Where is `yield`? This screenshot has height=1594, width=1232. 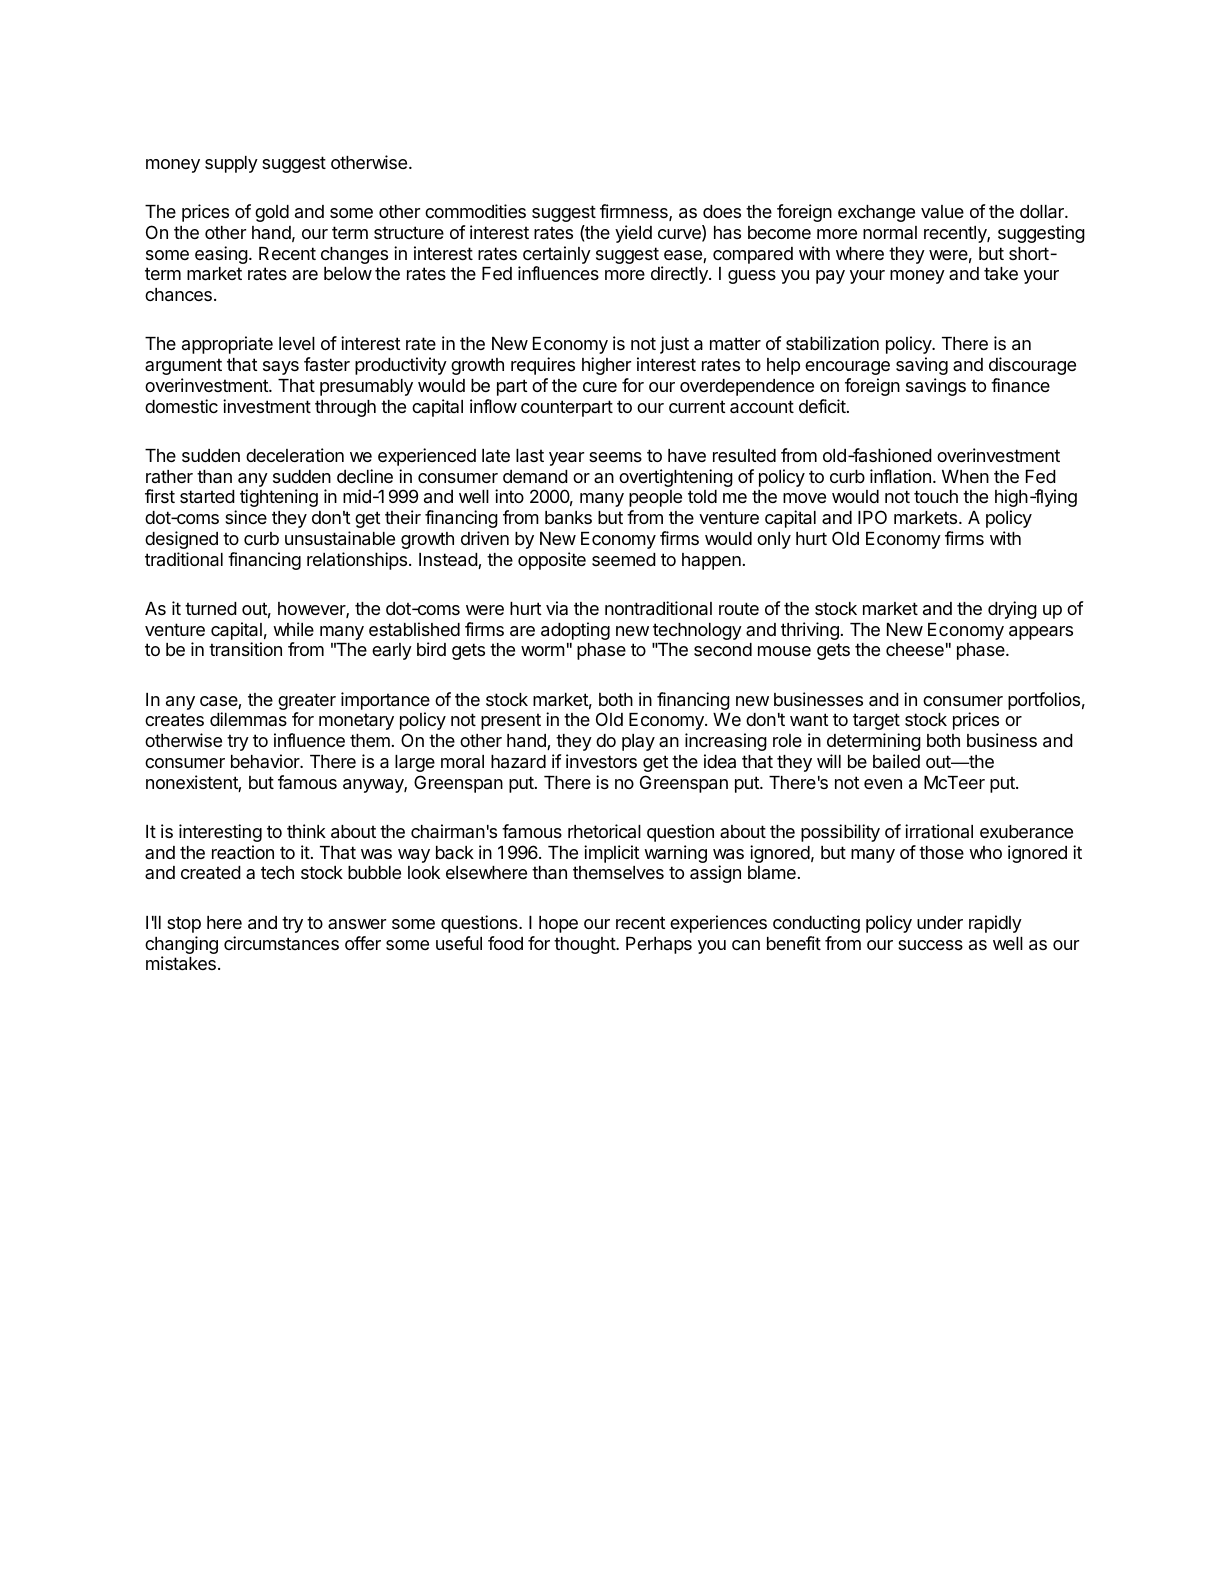 yield is located at coordinates (633, 234).
